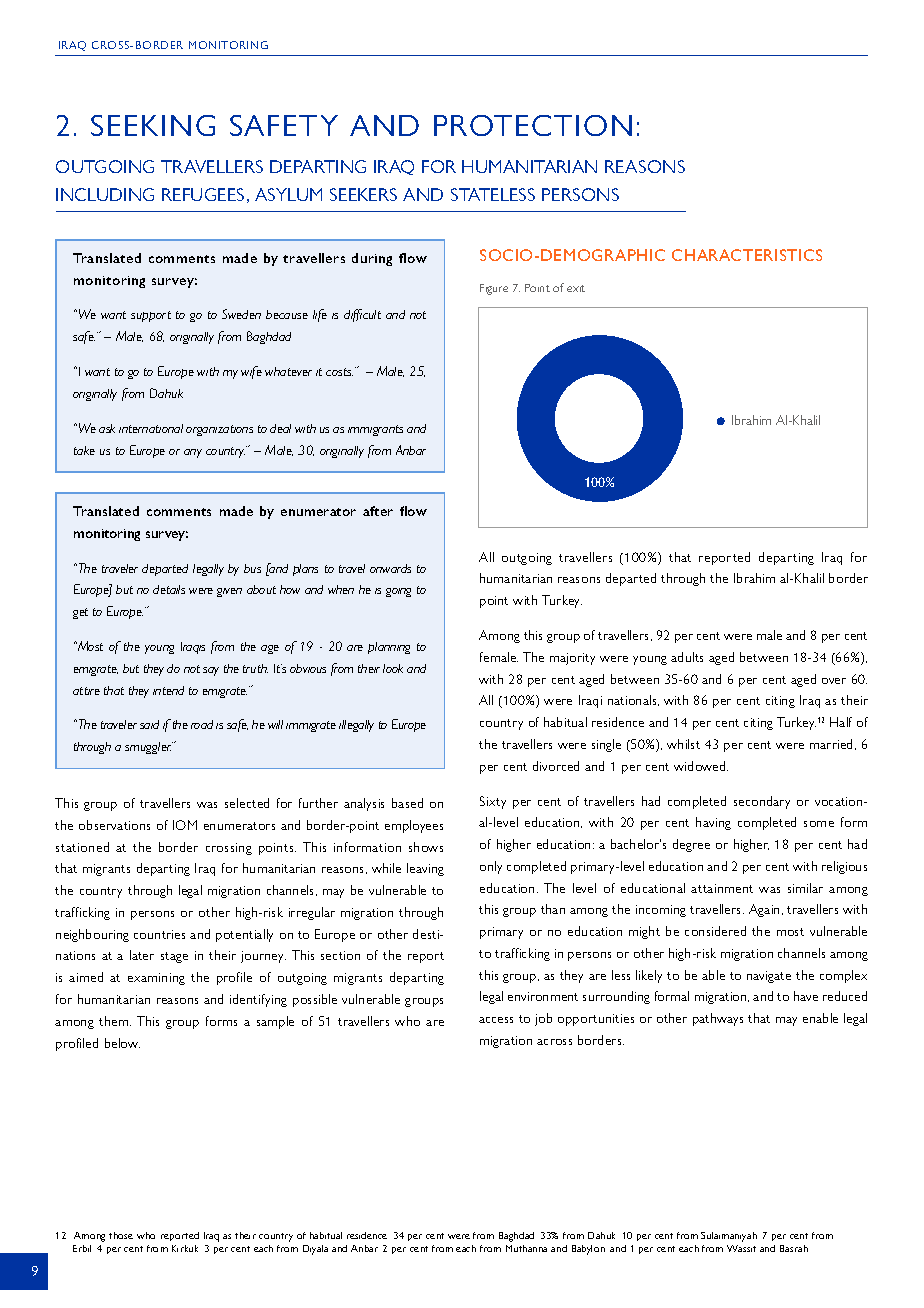  I want to click on attainment, so click(722, 888).
